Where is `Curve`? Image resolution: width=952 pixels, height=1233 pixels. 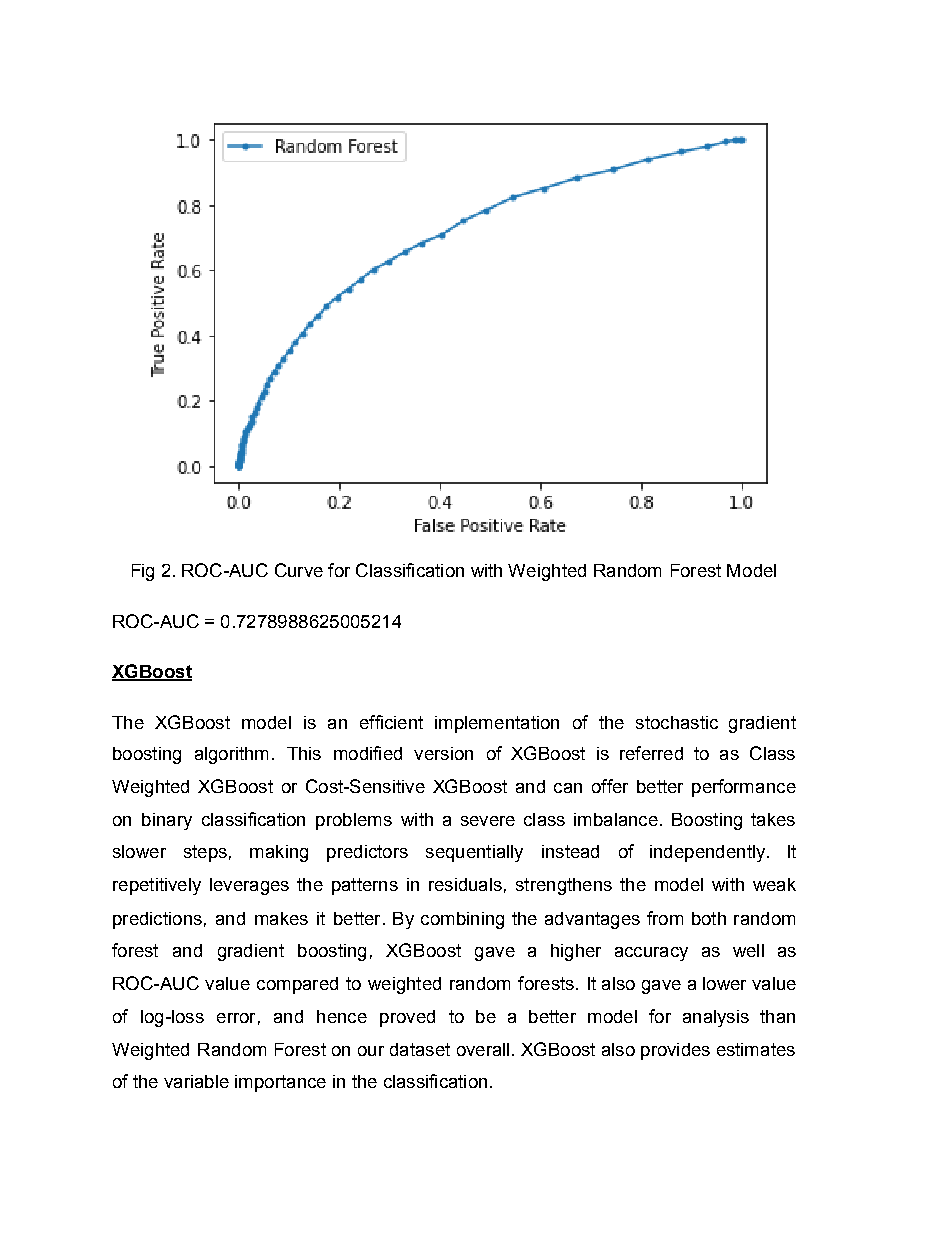 Curve is located at coordinates (299, 570).
